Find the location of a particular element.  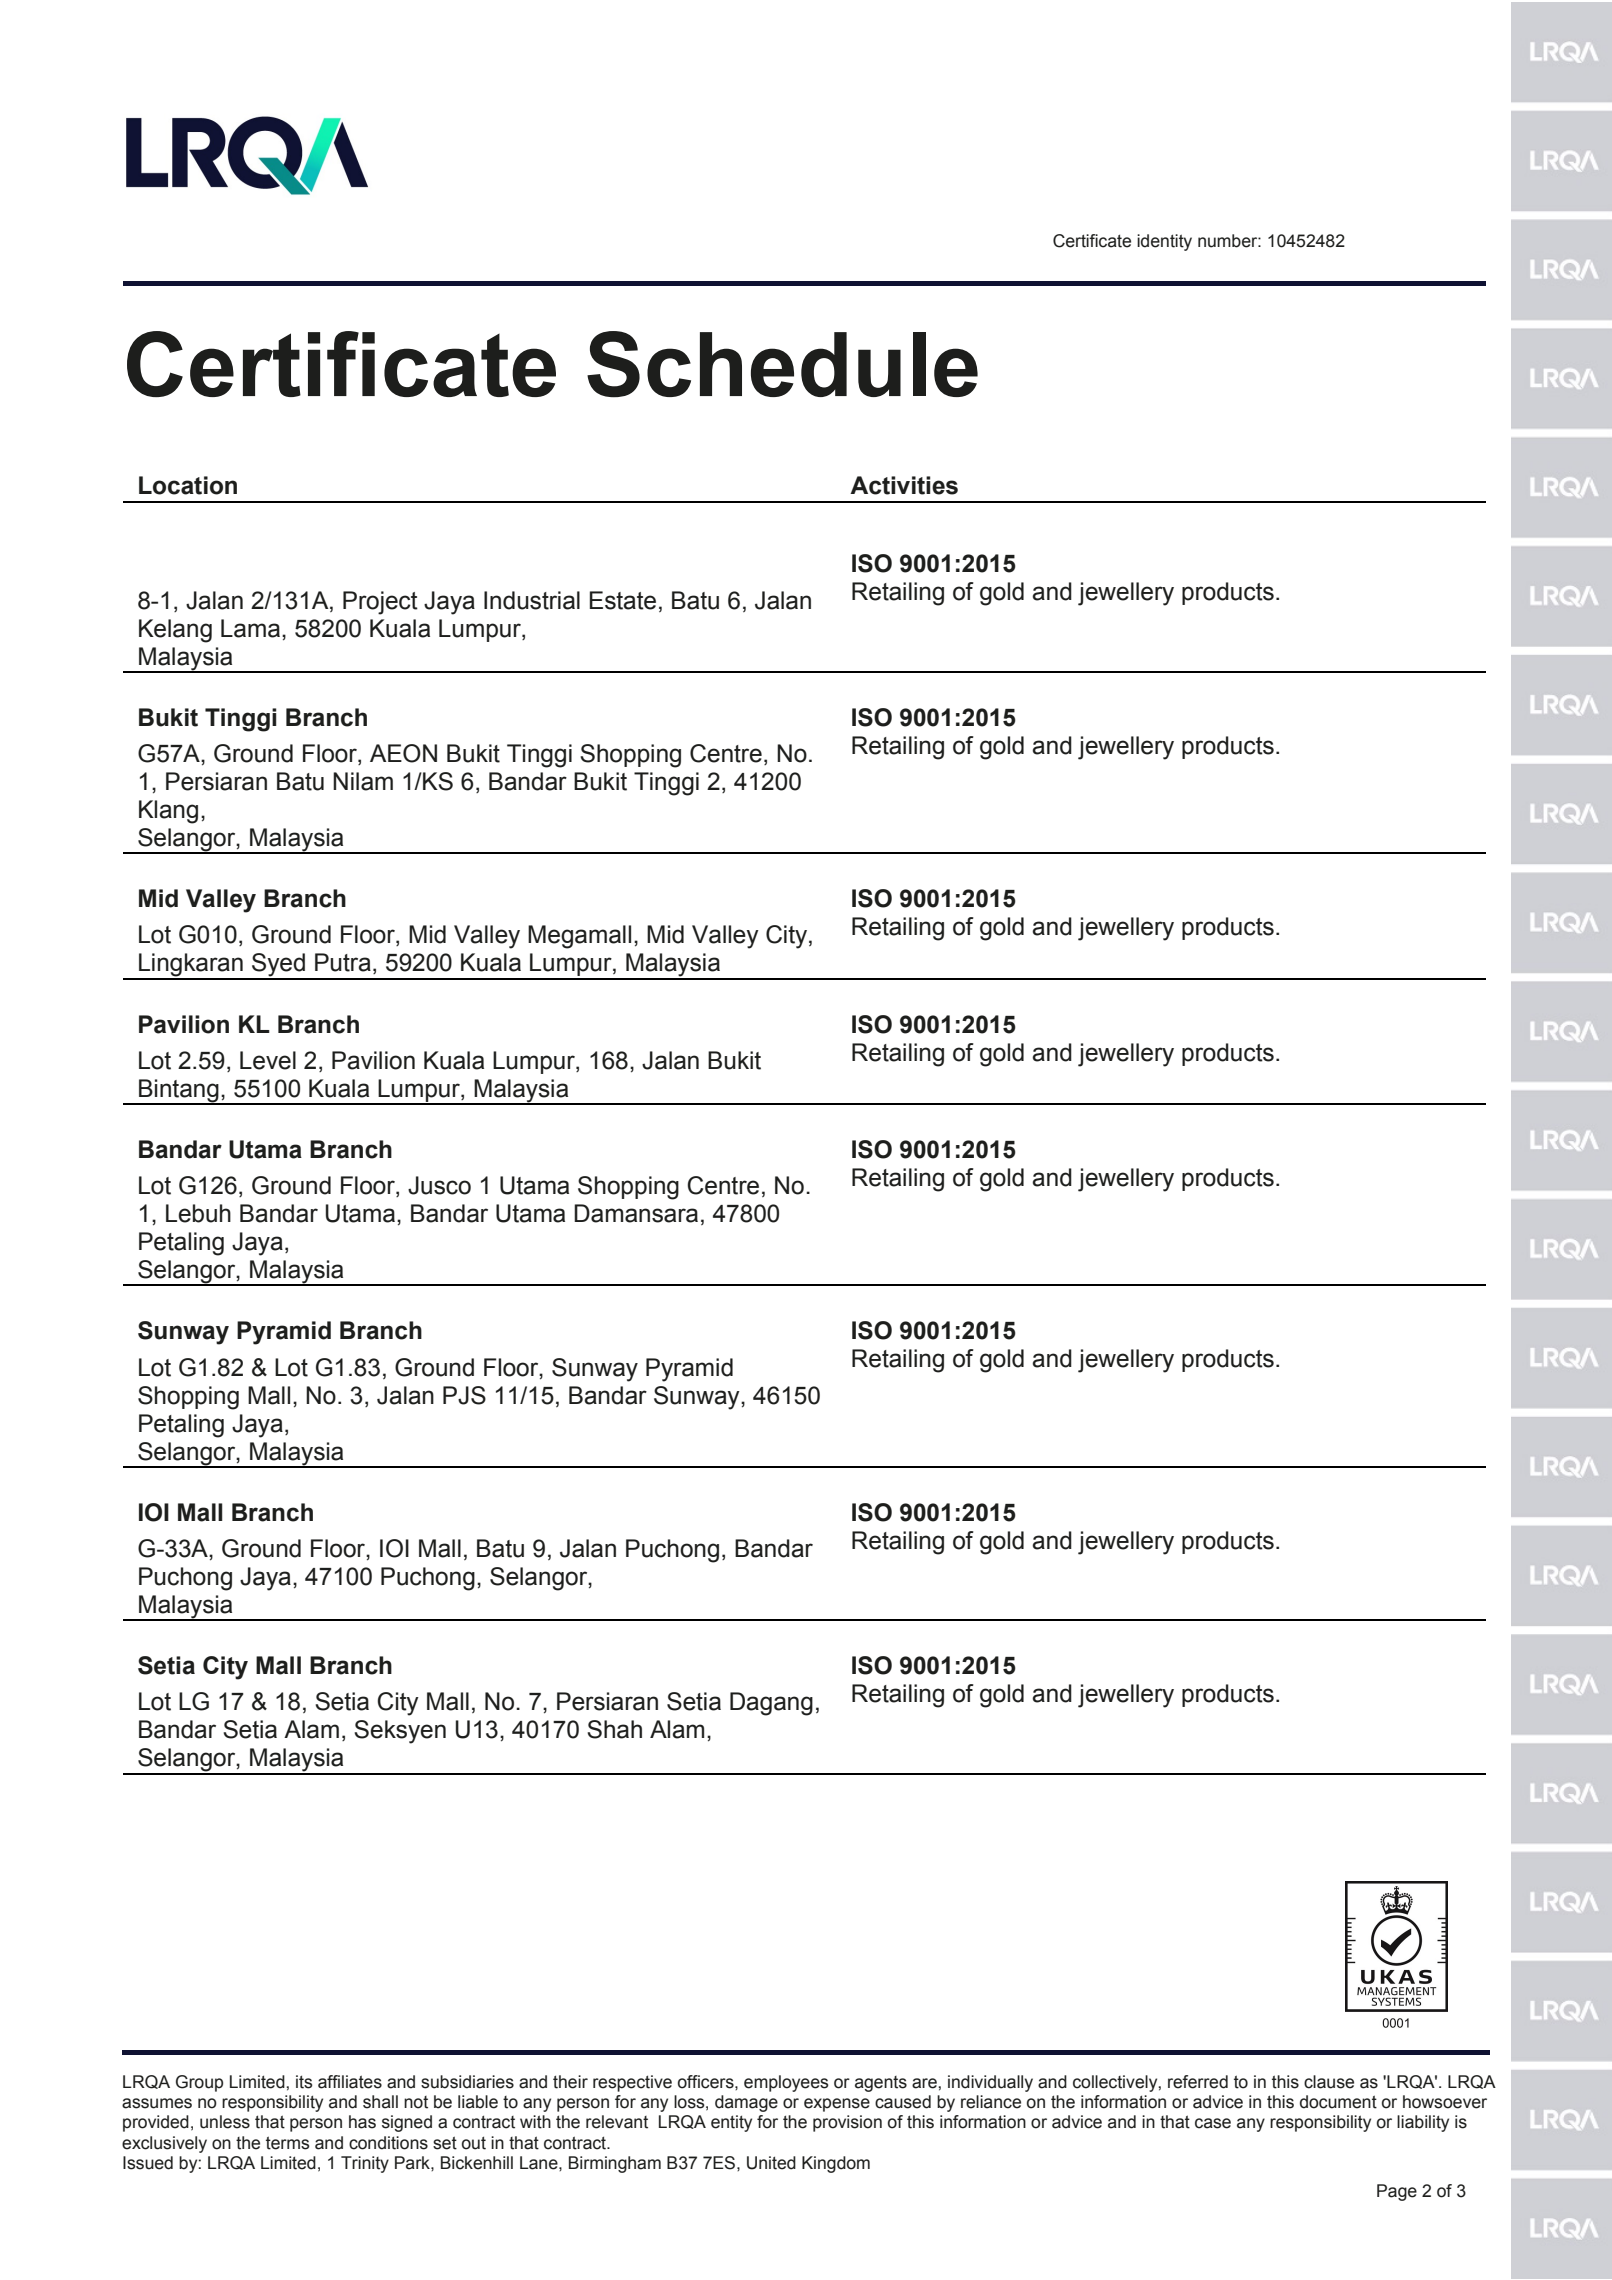

AEON is located at coordinates (403, 753).
